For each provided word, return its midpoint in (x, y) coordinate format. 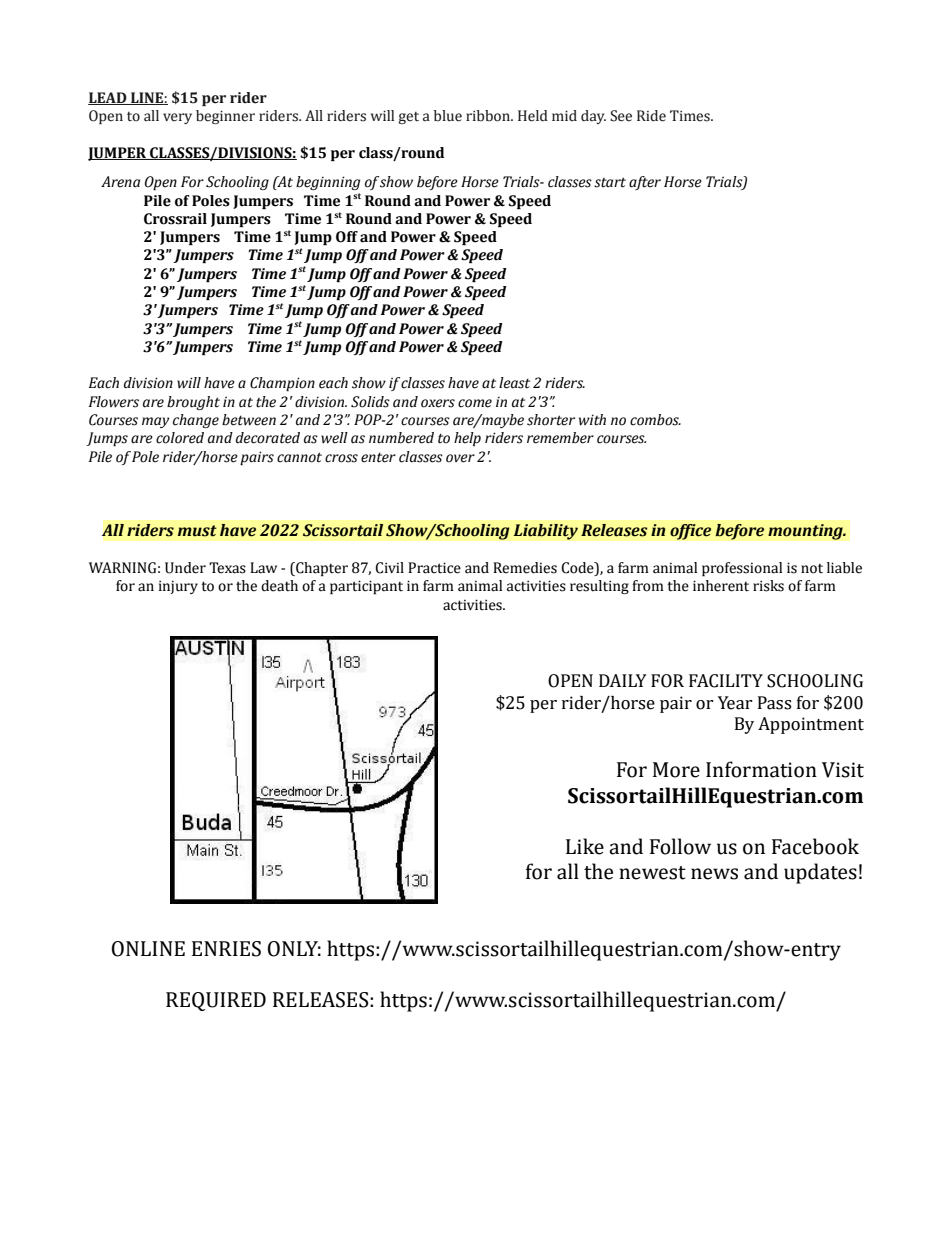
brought (193, 403)
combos (655, 420)
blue (448, 116)
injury (178, 587)
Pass (774, 703)
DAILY (623, 680)
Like (585, 846)
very (177, 118)
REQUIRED (216, 1001)
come (475, 403)
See (621, 116)
